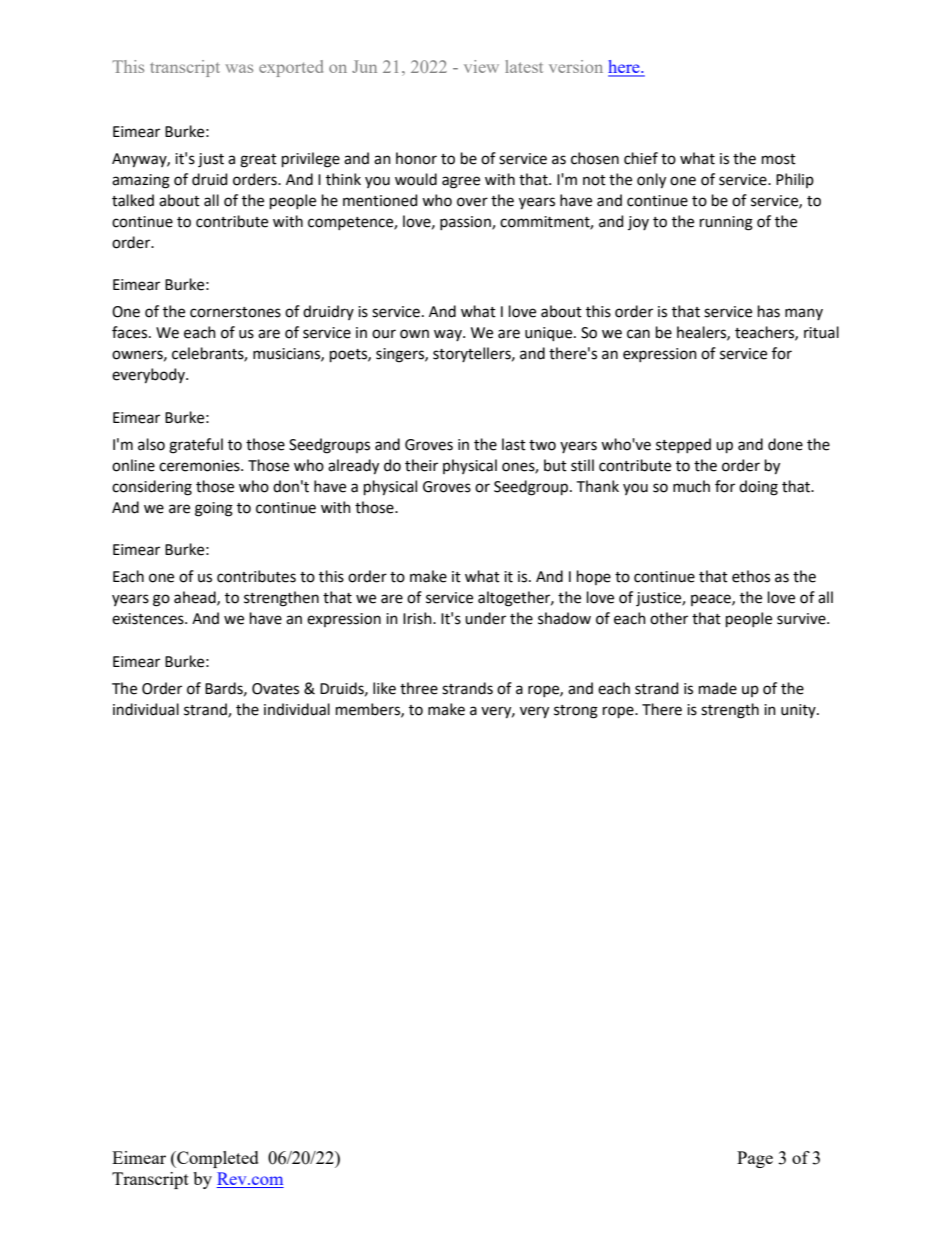 The width and height of the screenshot is (952, 1233). I want to click on view, so click(481, 66).
